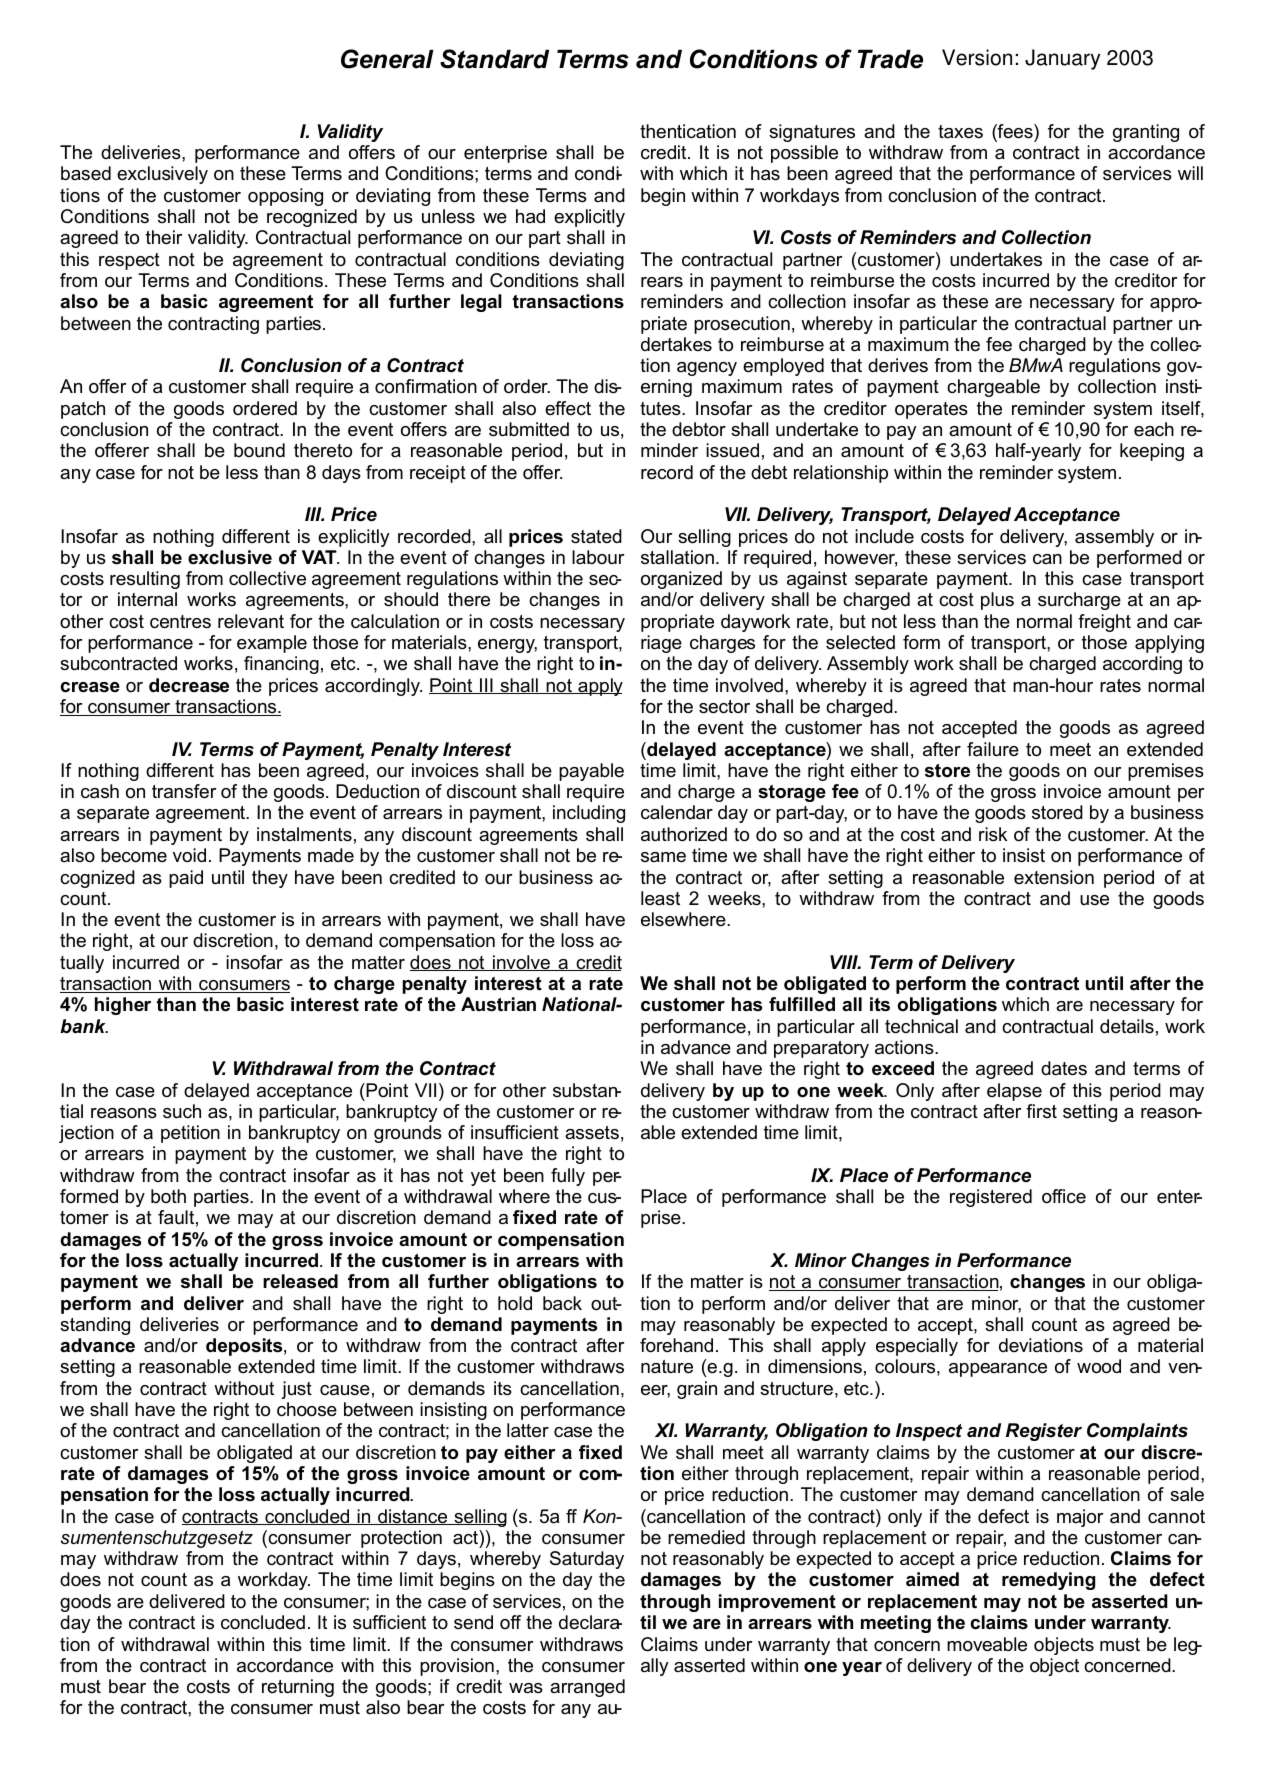 Image resolution: width=1262 pixels, height=1785 pixels. Describe the element at coordinates (494, 59) in the screenshot. I see `Standard` at that location.
